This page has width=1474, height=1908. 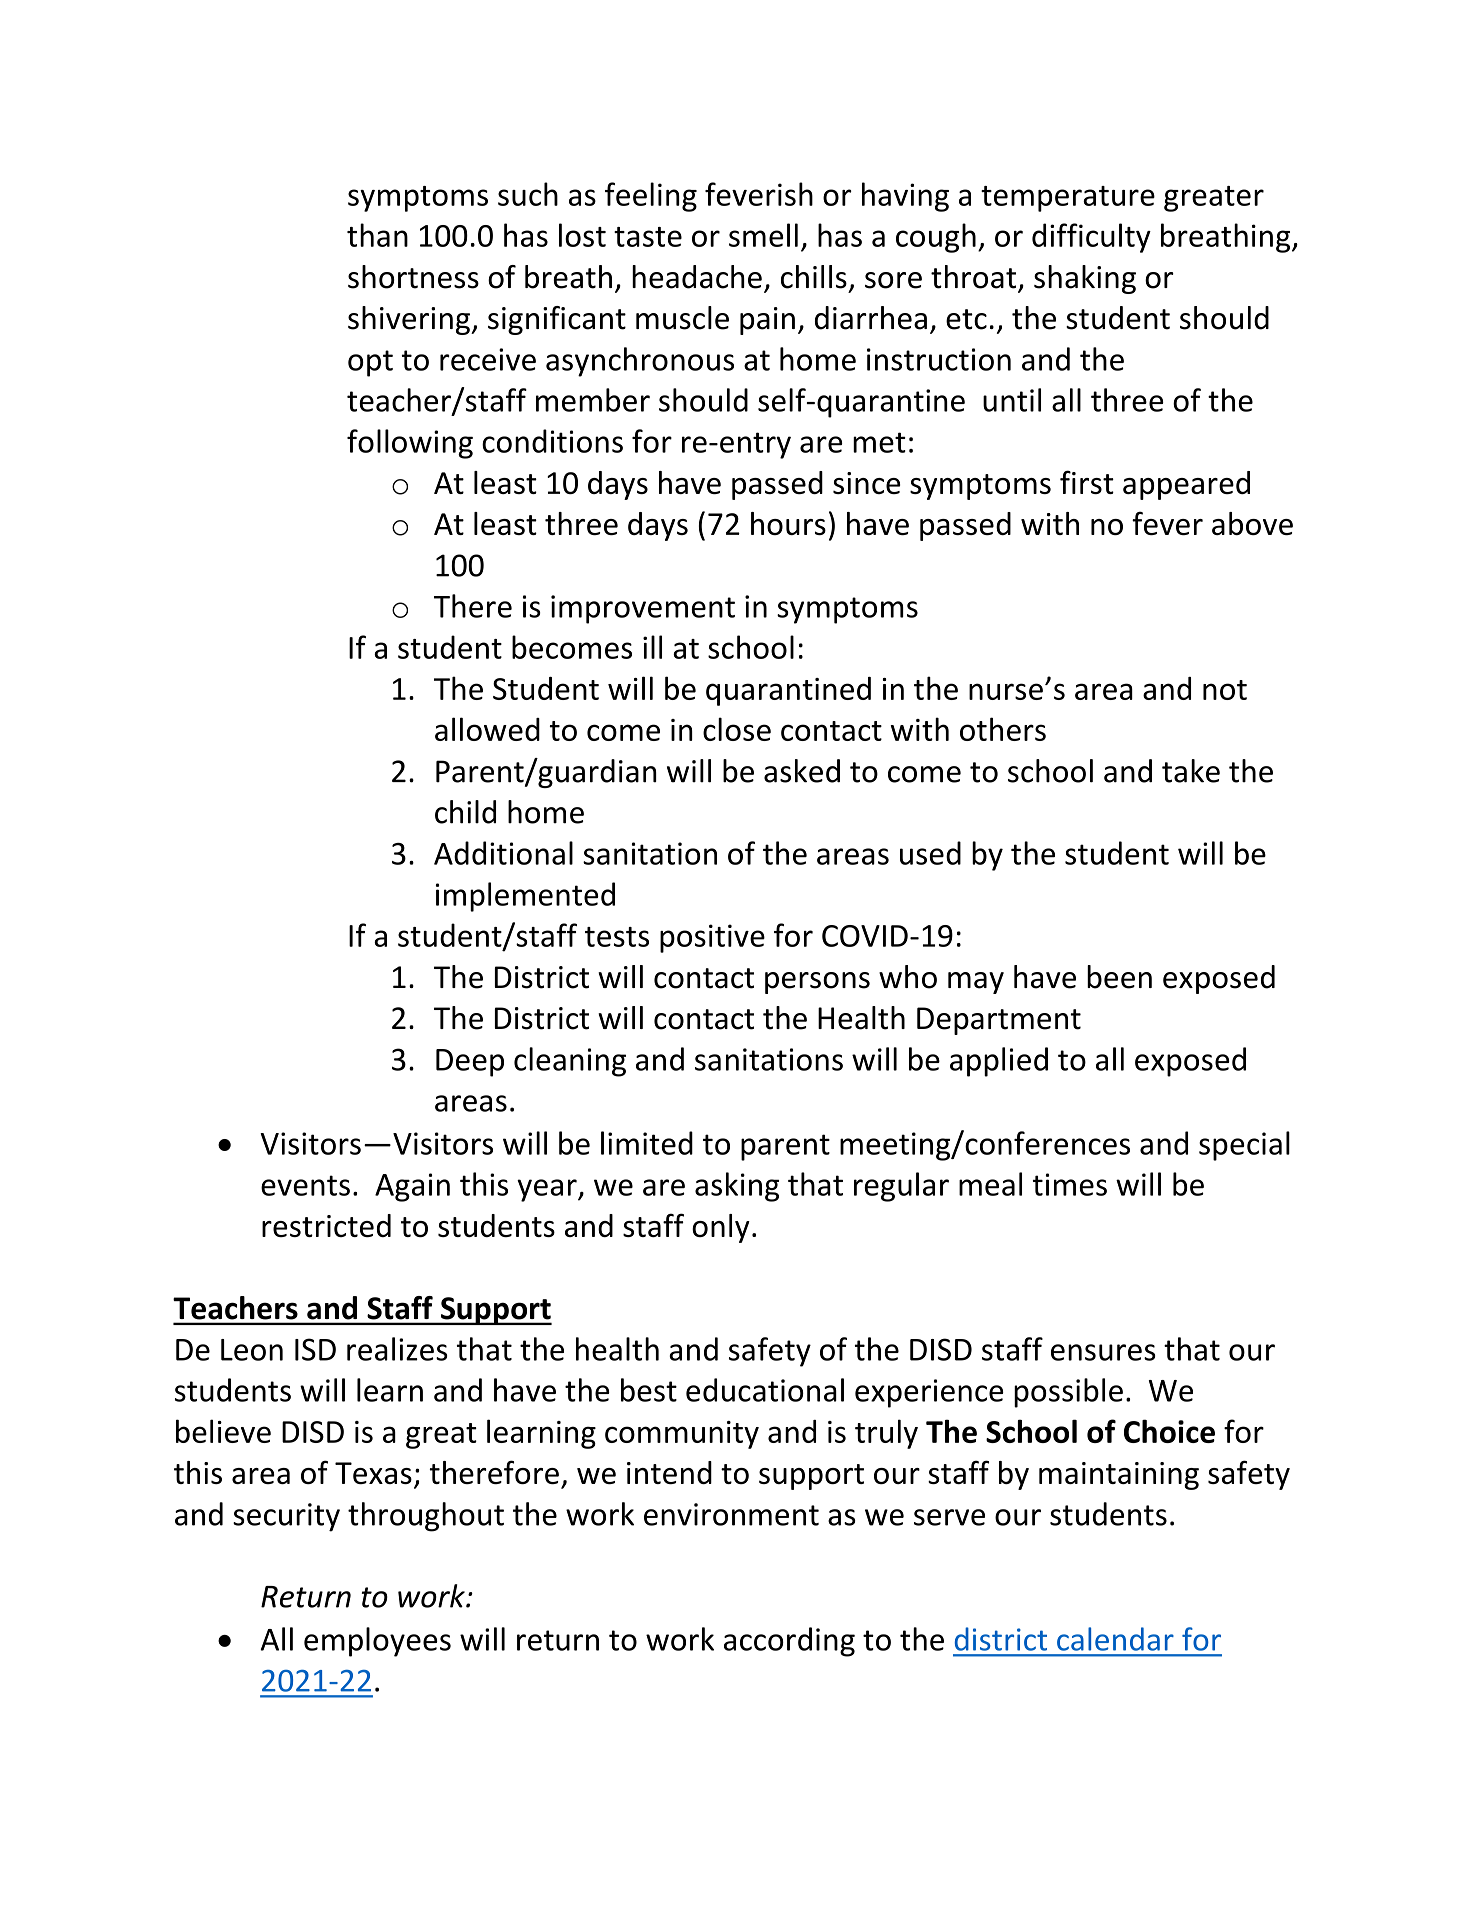 I want to click on difficulty, so click(x=1091, y=238).
